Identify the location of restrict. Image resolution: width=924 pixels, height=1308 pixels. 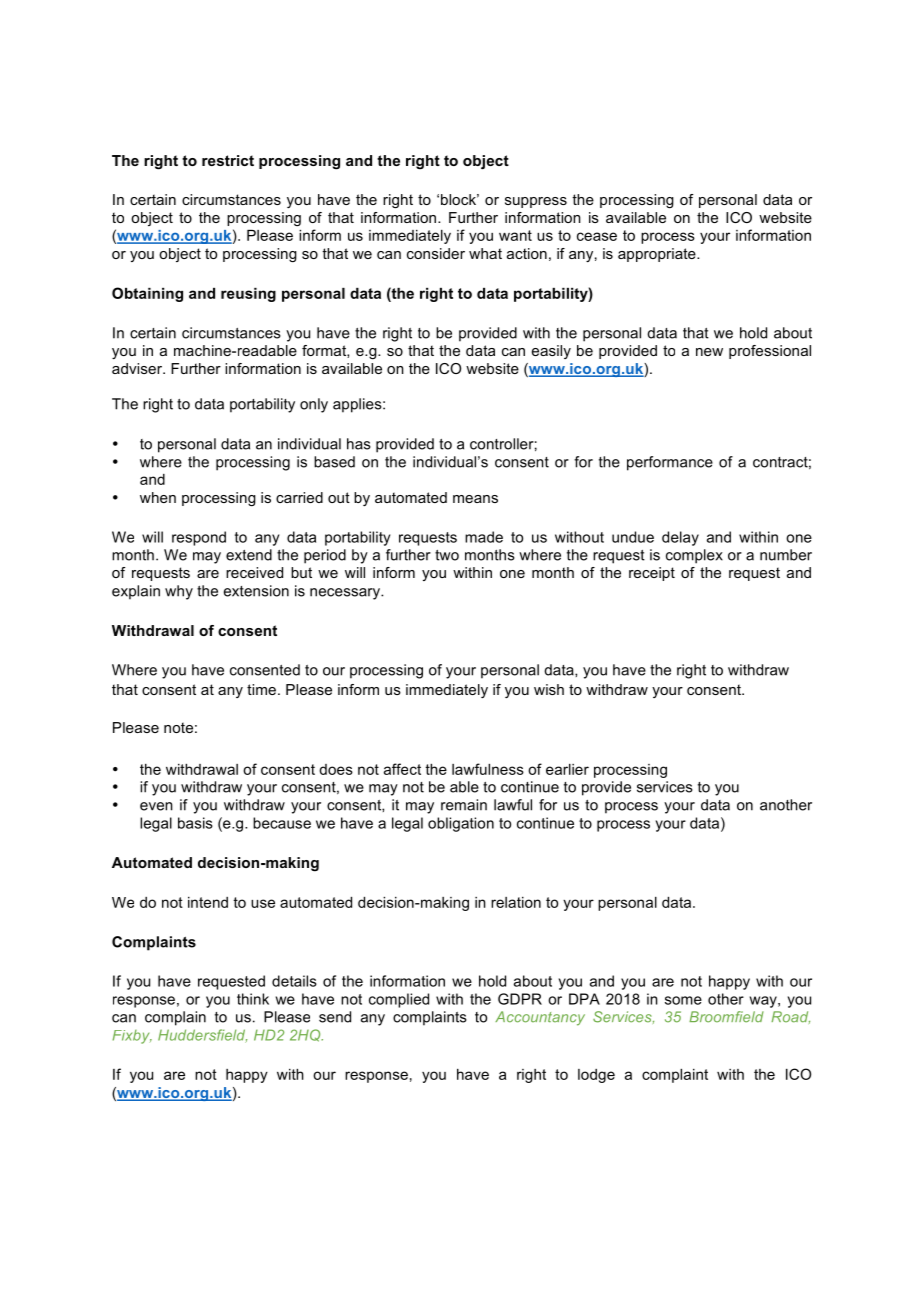
(228, 160).
